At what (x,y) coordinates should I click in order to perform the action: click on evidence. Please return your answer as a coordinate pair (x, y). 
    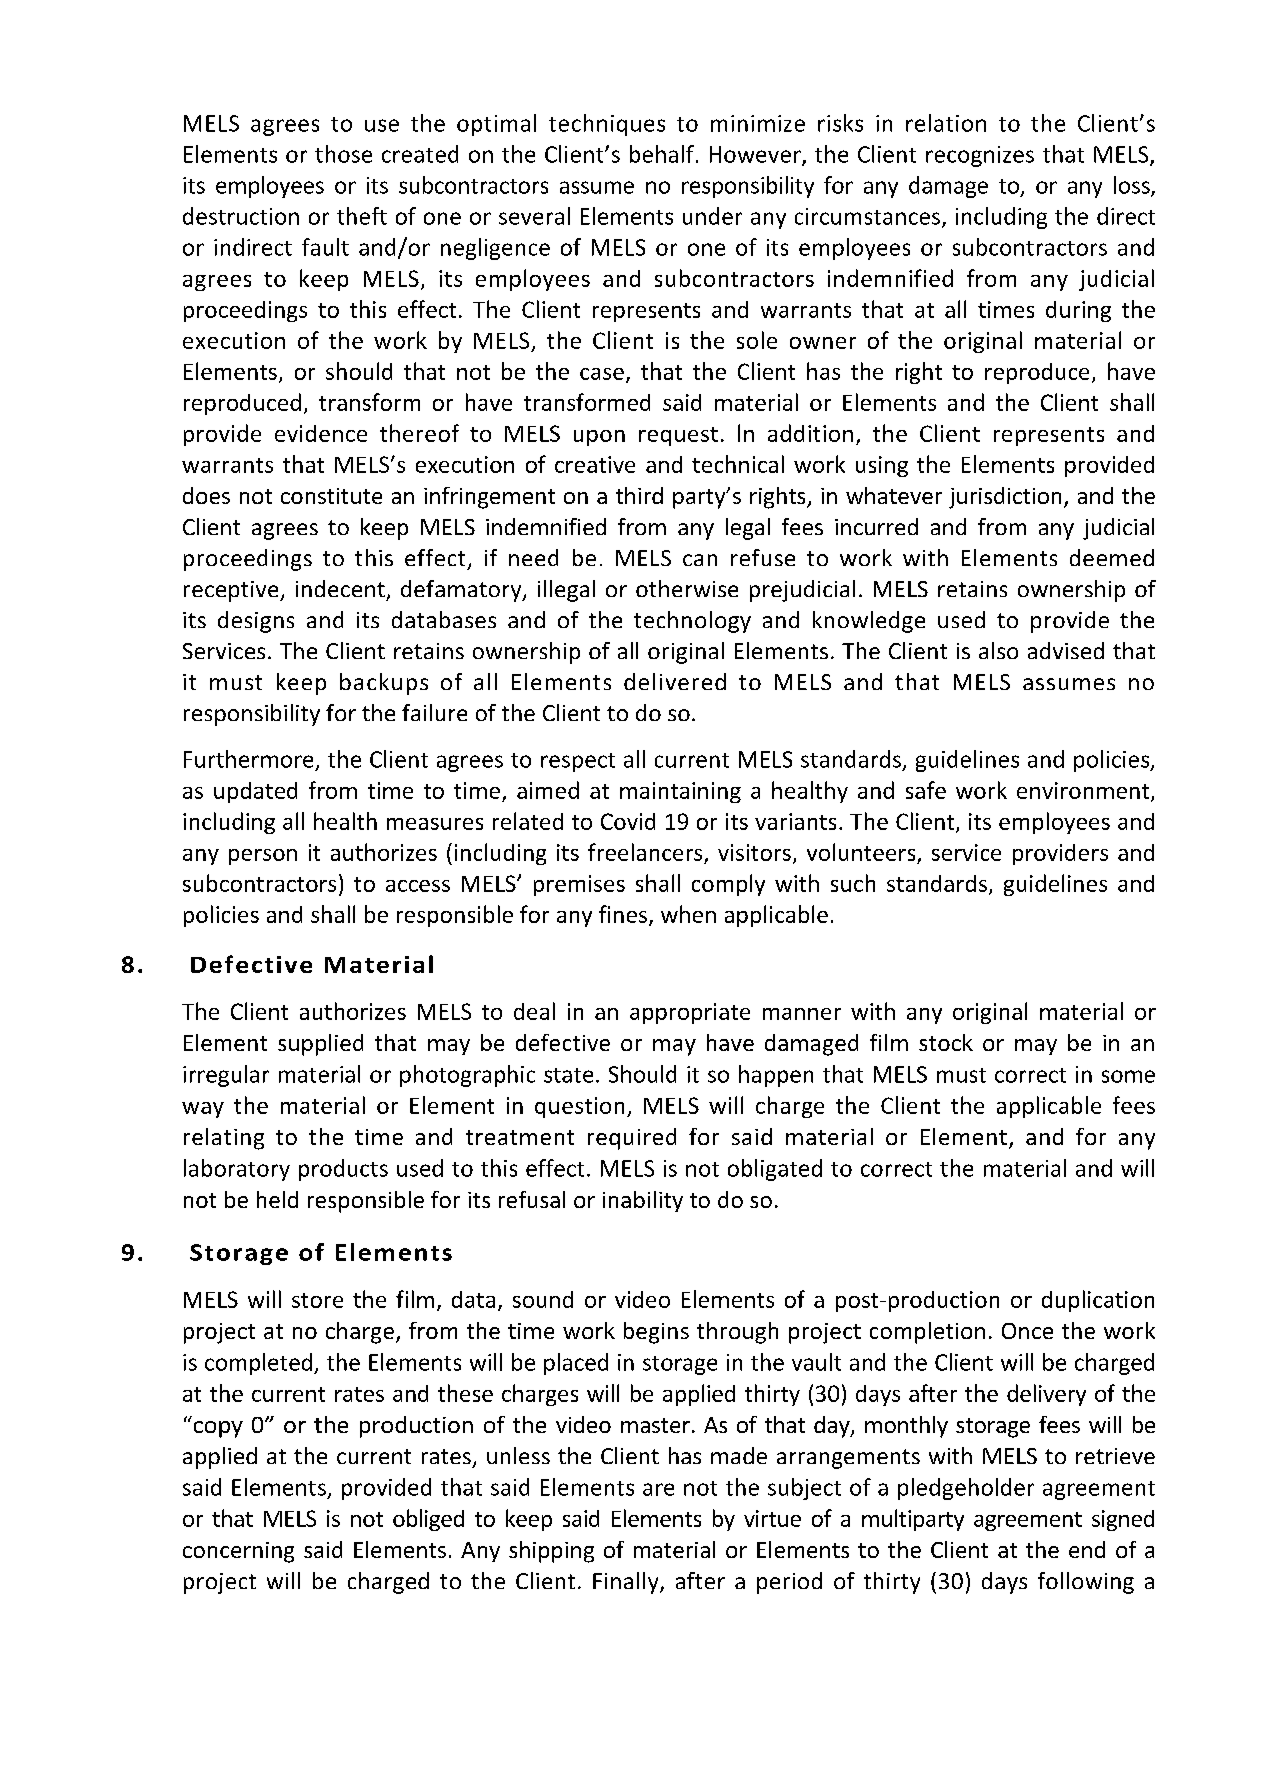
    Looking at the image, I should click on (321, 433).
